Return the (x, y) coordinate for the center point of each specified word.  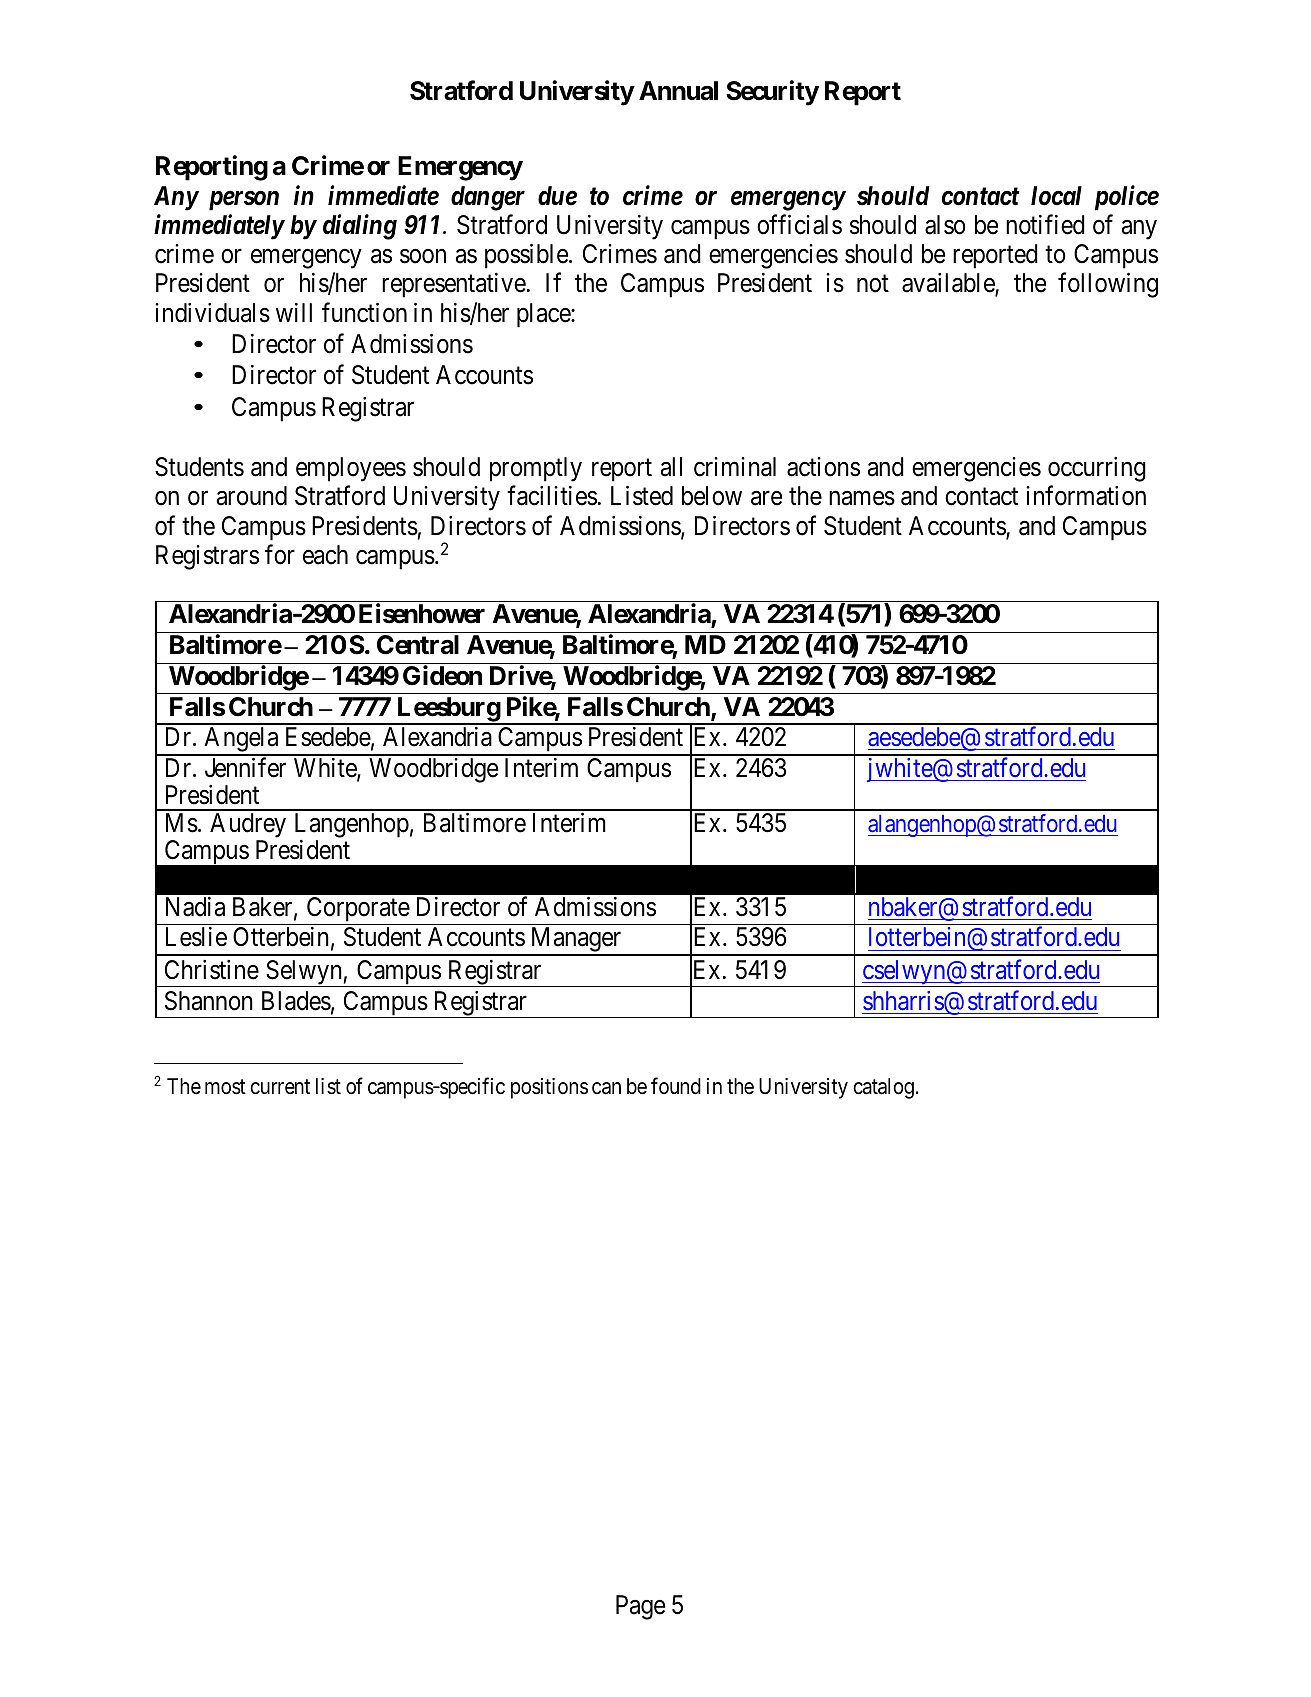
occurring (1097, 469)
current (280, 1087)
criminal (735, 467)
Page (640, 1607)
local (1056, 196)
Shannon (209, 1001)
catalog (883, 1088)
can (606, 1088)
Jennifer (245, 767)
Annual (678, 91)
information (1086, 496)
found (676, 1086)
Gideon (442, 675)
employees (351, 469)
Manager (576, 941)
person (244, 201)
